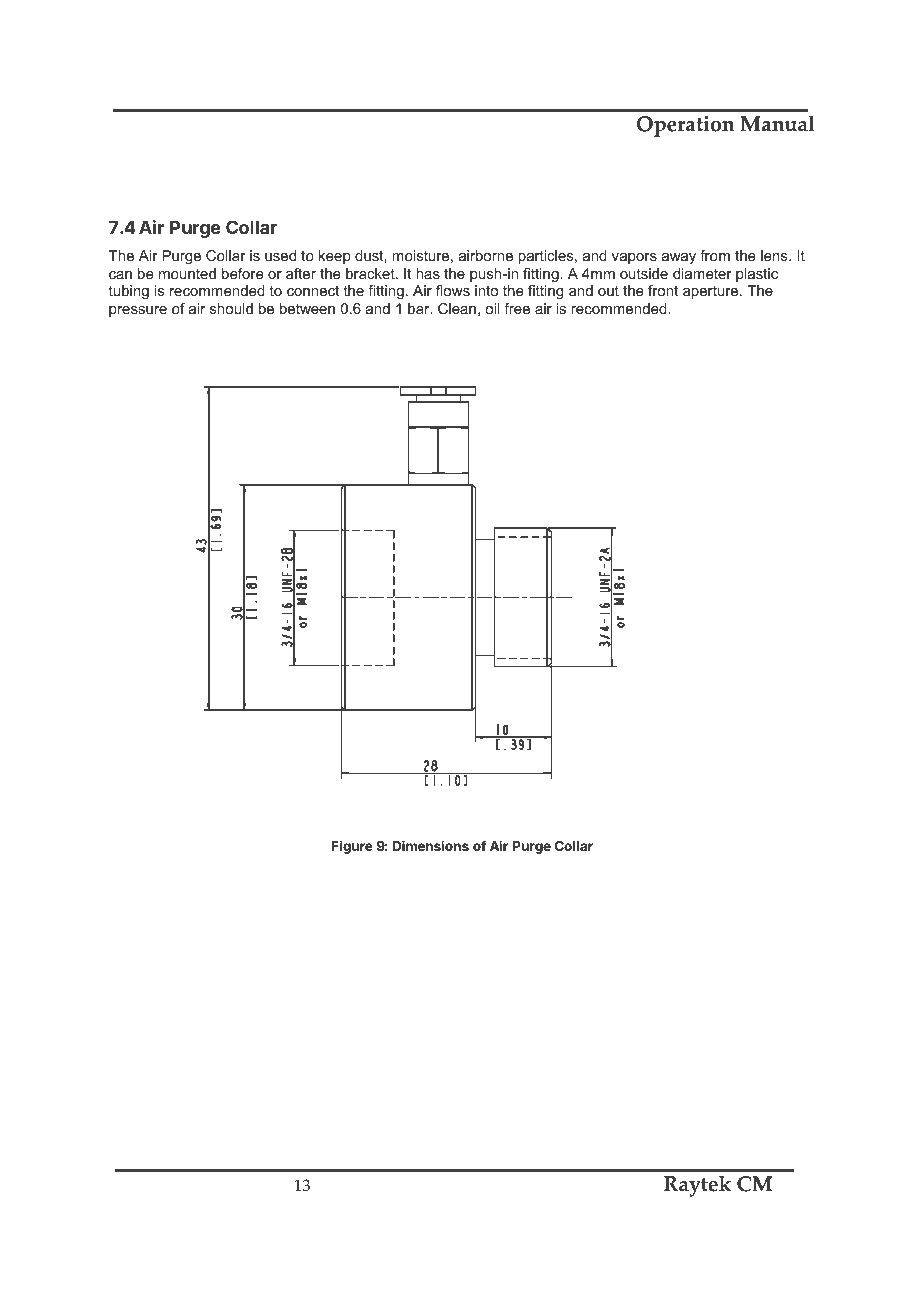 Image resolution: width=924 pixels, height=1308 pixels. Describe the element at coordinates (431, 845) in the image. I see `Dimensions` at that location.
